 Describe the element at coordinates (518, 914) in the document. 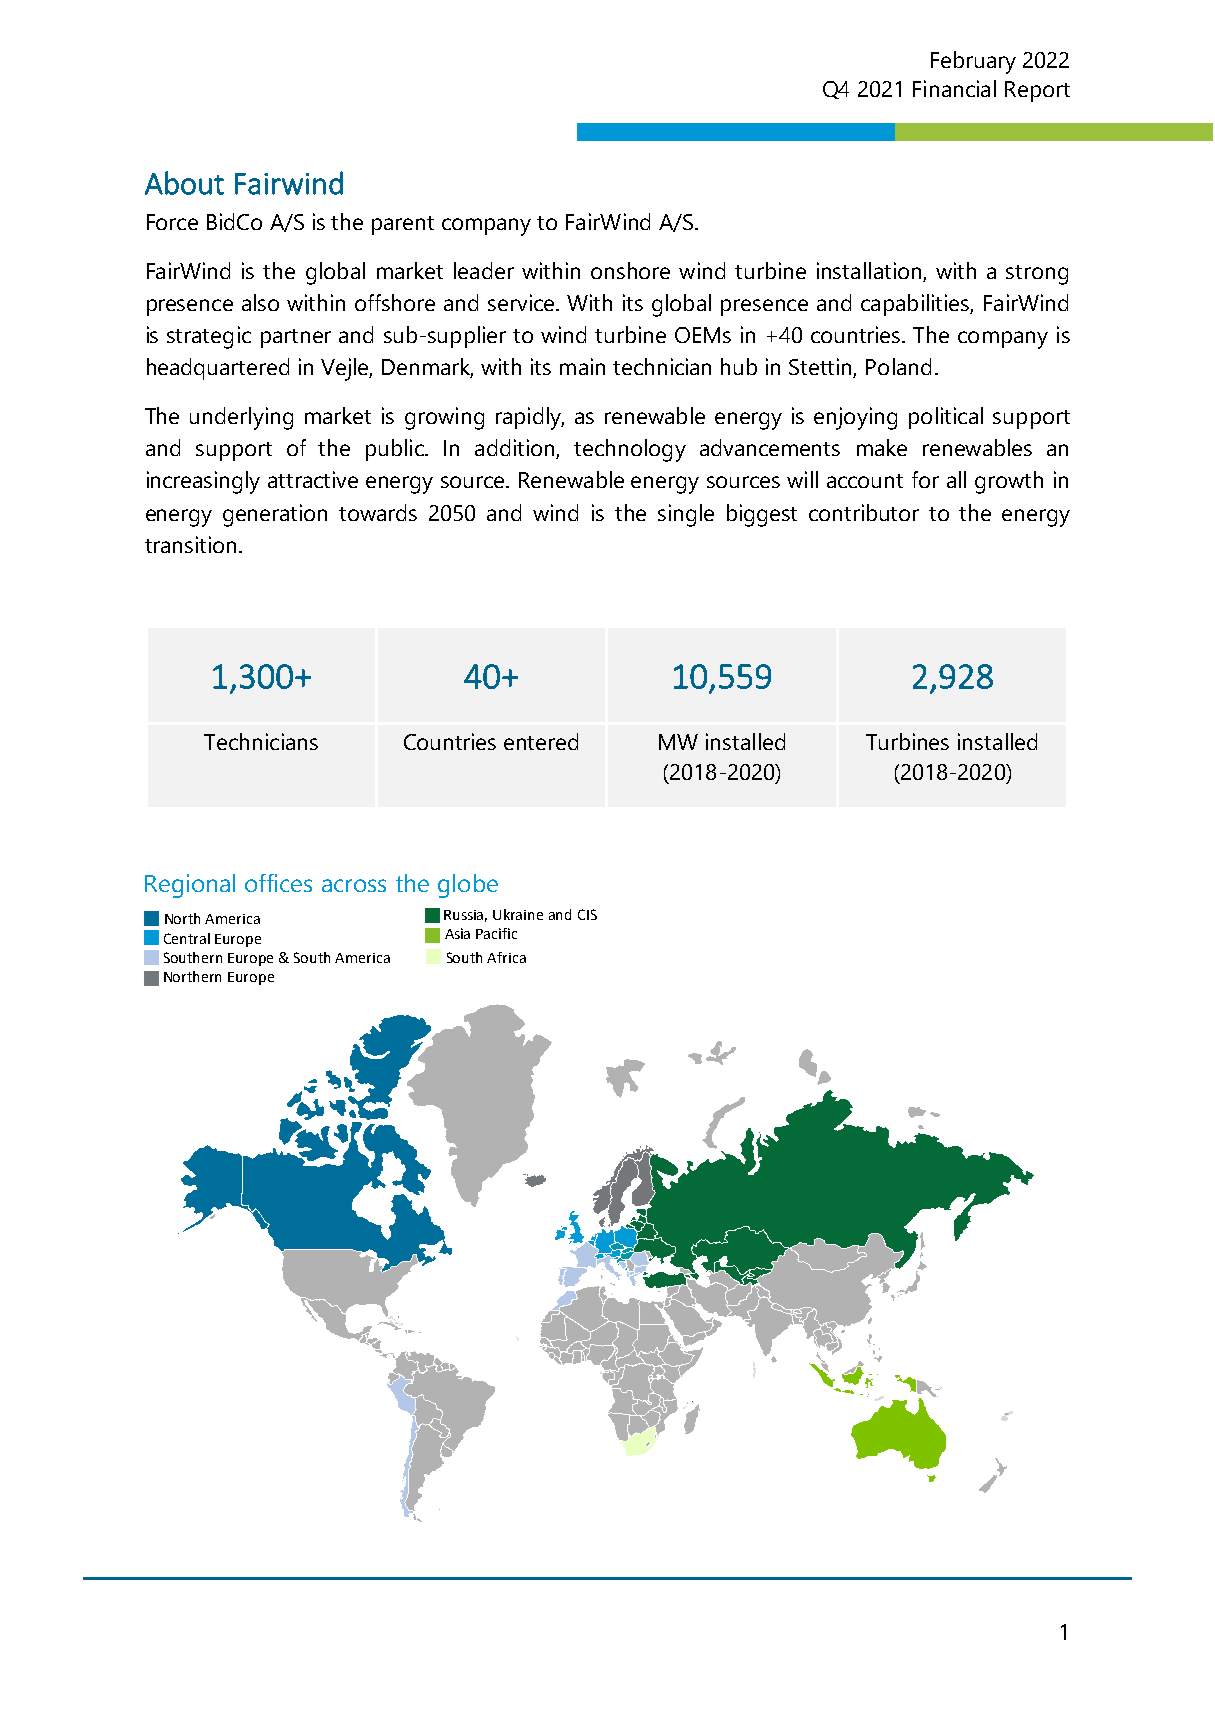

I see `Ukraine` at that location.
